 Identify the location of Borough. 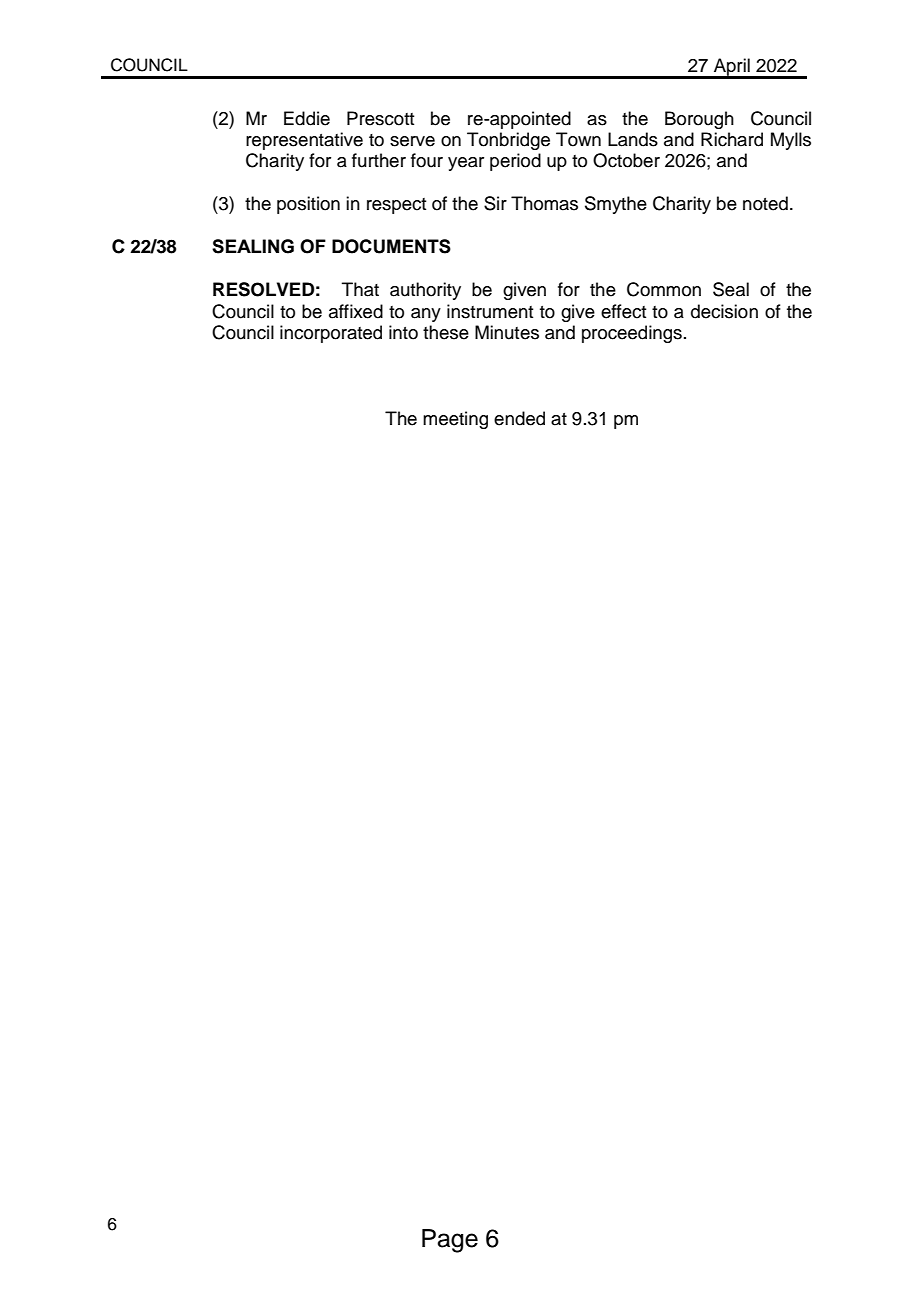
(699, 120).
